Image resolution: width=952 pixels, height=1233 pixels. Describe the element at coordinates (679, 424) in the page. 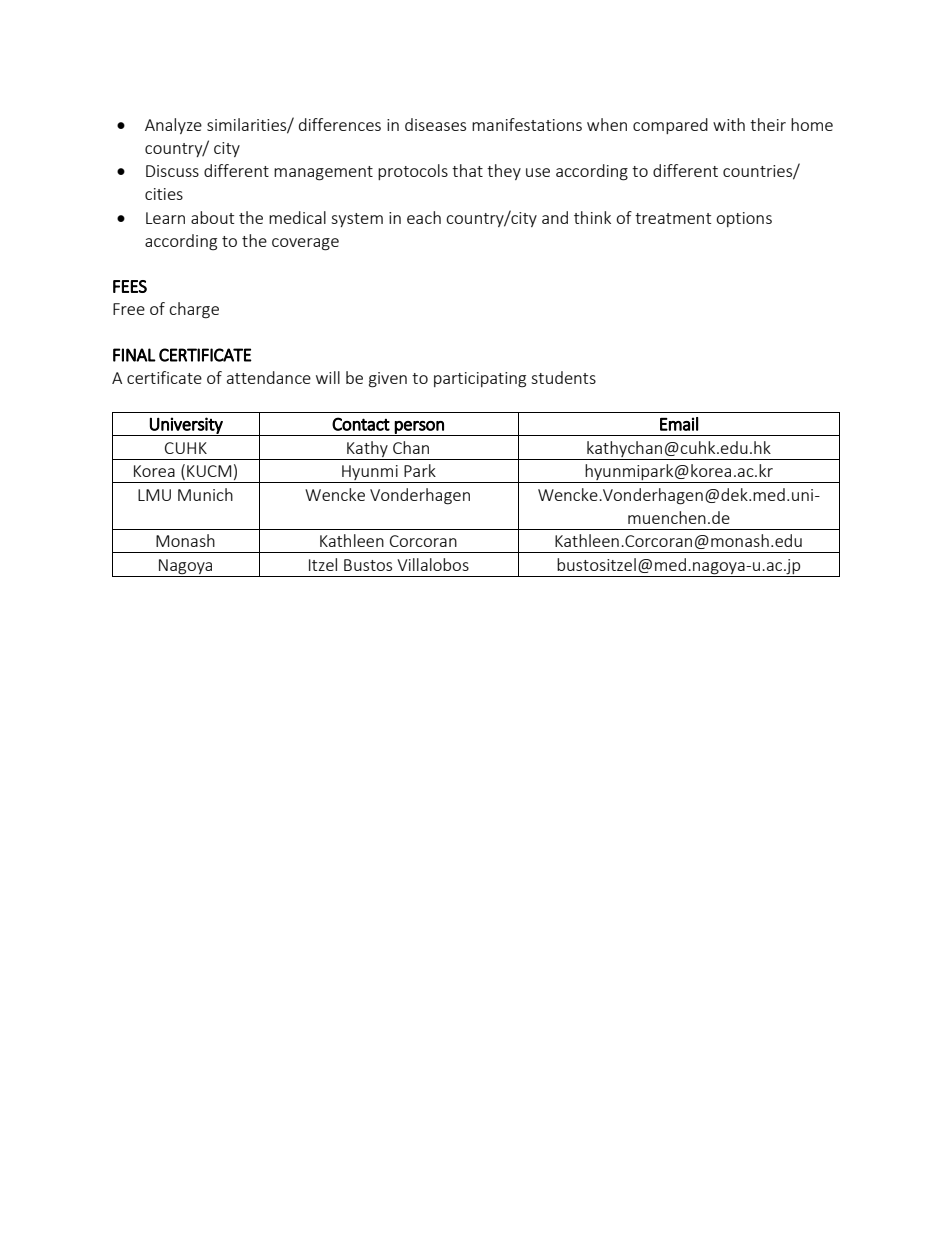

I see `Email` at that location.
